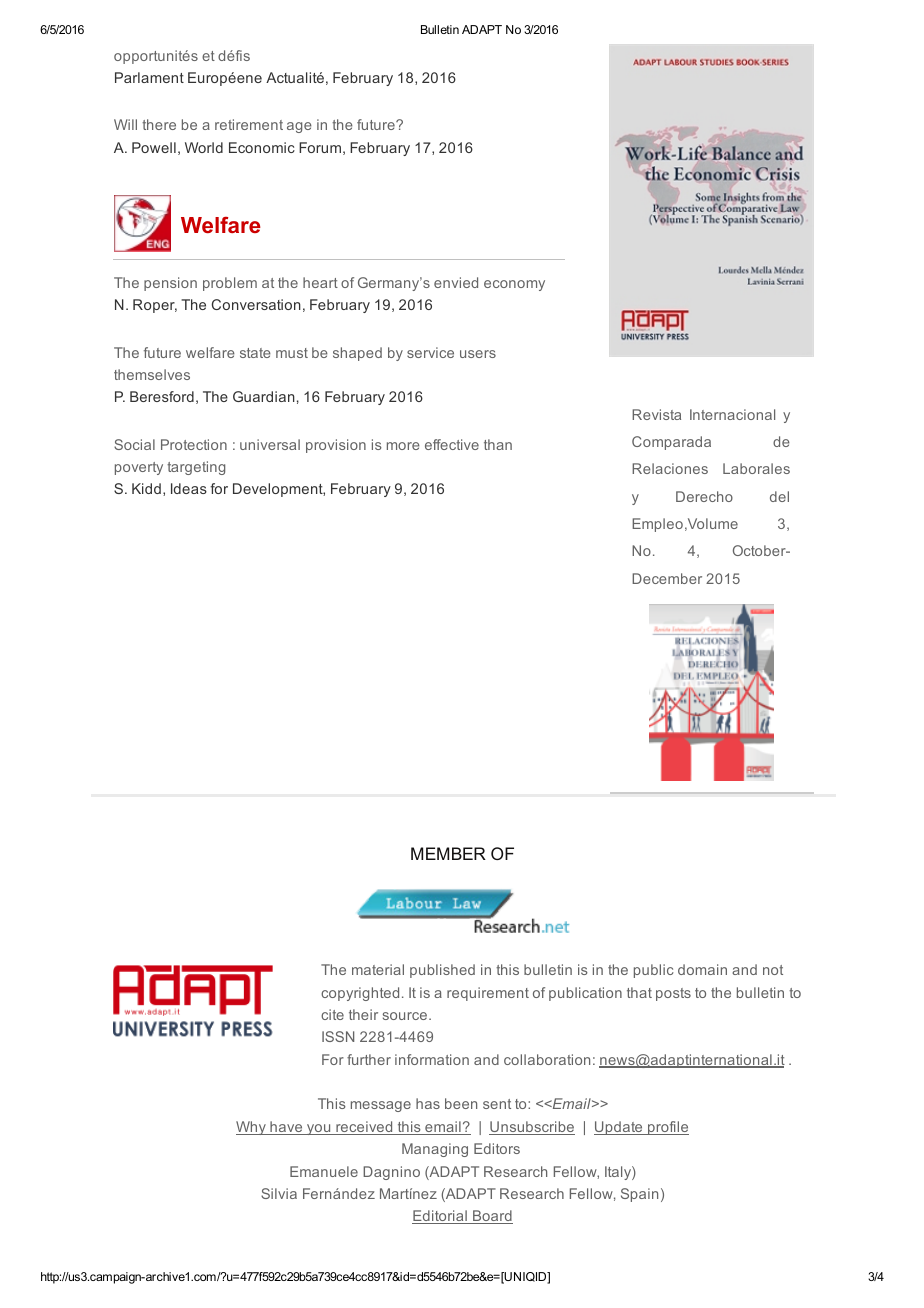 This screenshot has height=1308, width=924. Describe the element at coordinates (514, 285) in the screenshot. I see `economy` at that location.
